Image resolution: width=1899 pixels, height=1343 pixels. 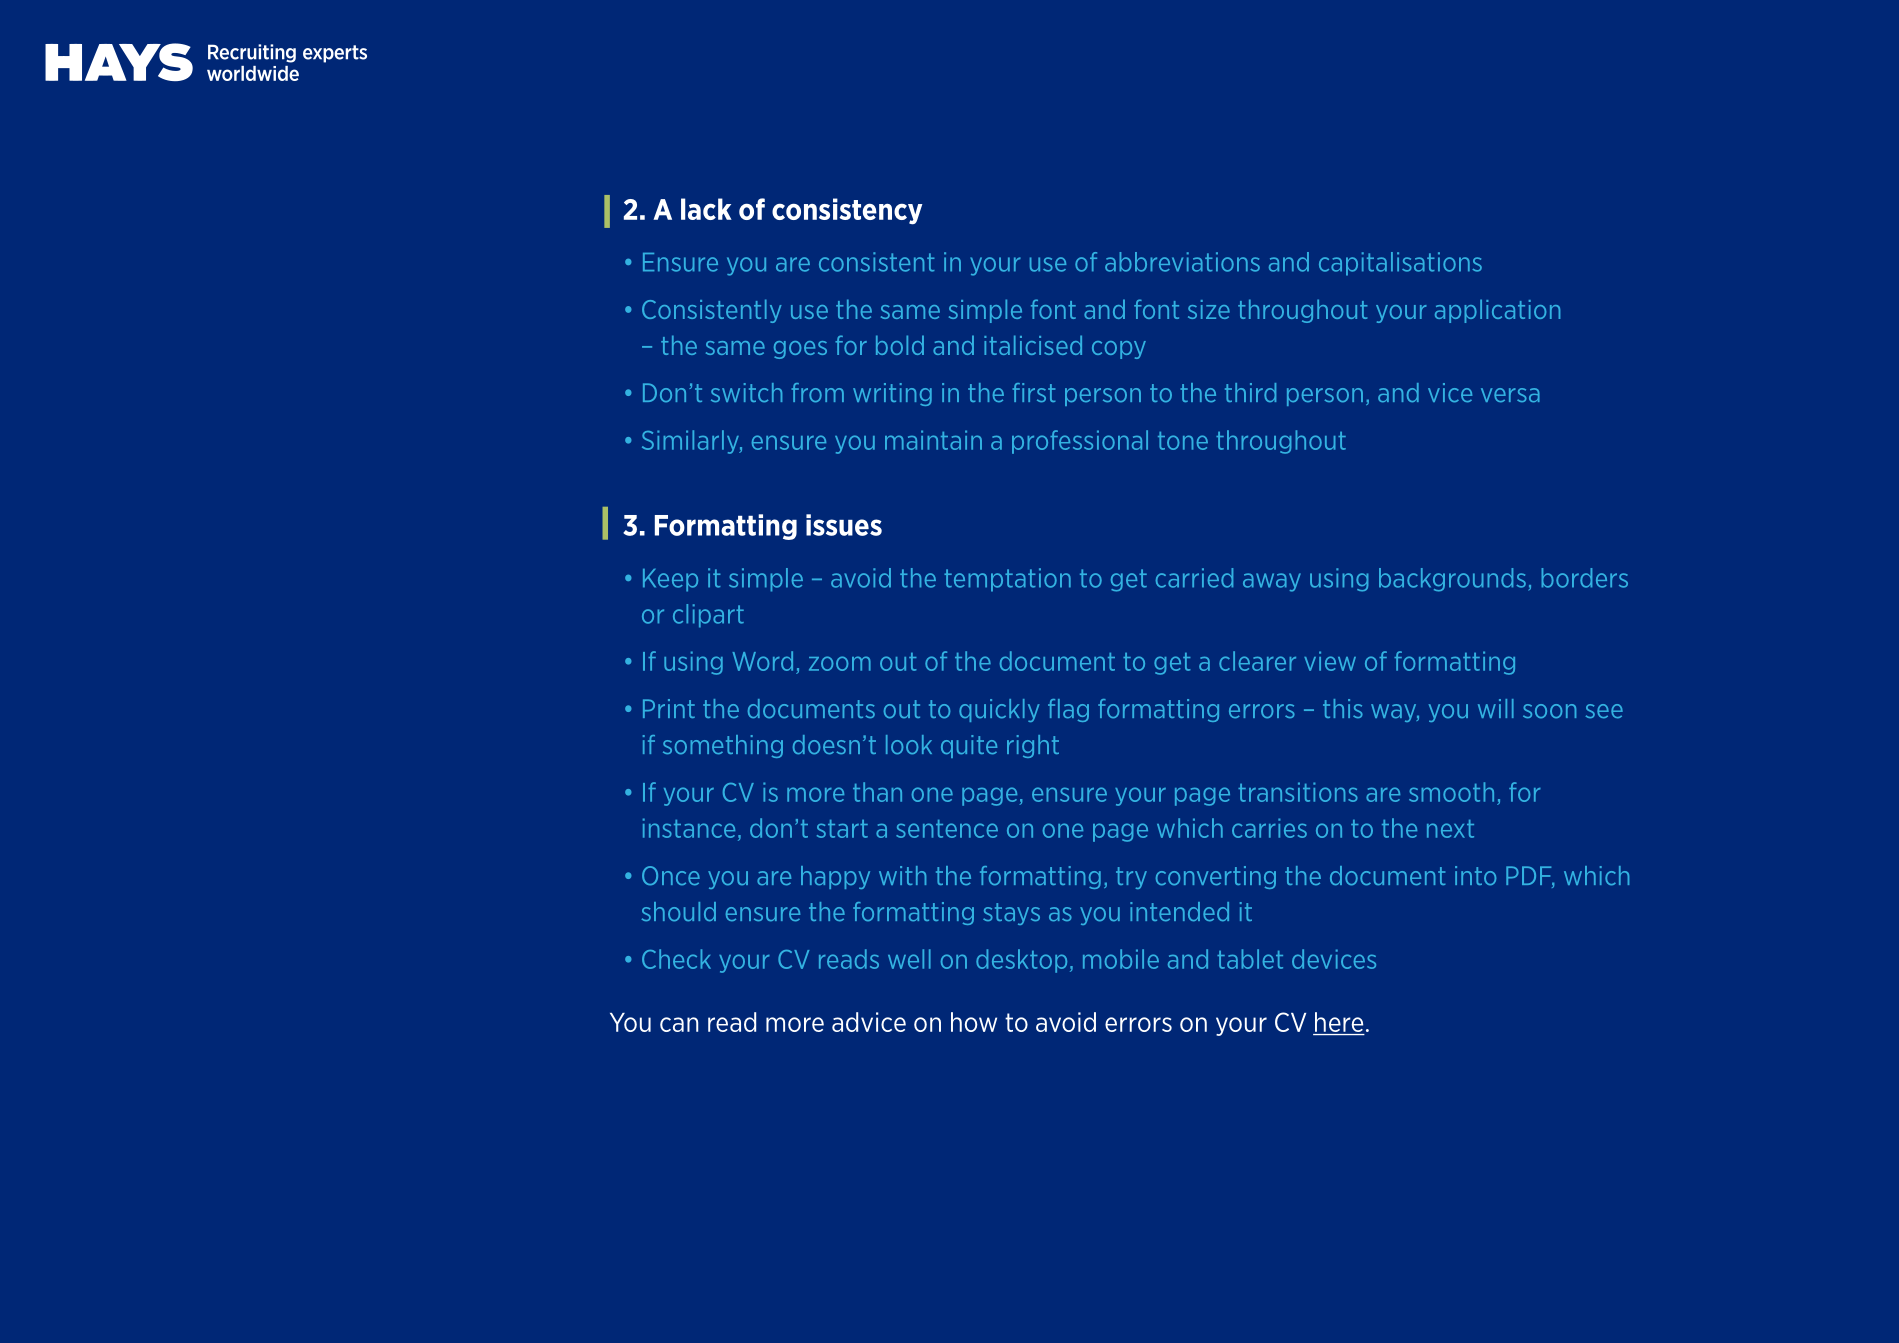 I want to click on backgrounds, so click(x=1452, y=580).
